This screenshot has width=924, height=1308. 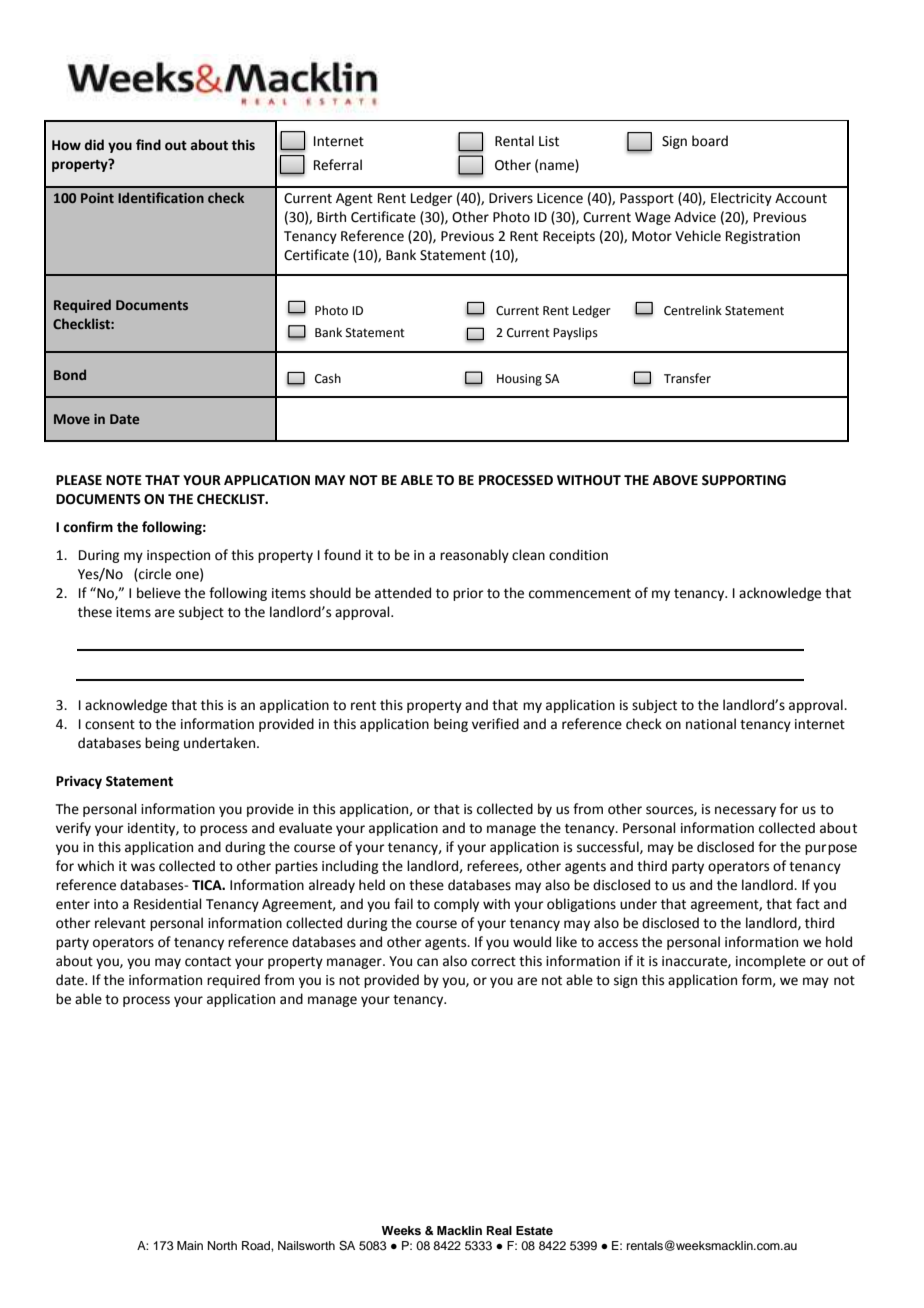 What do you see at coordinates (208, 962) in the screenshot?
I see `contact` at bounding box center [208, 962].
